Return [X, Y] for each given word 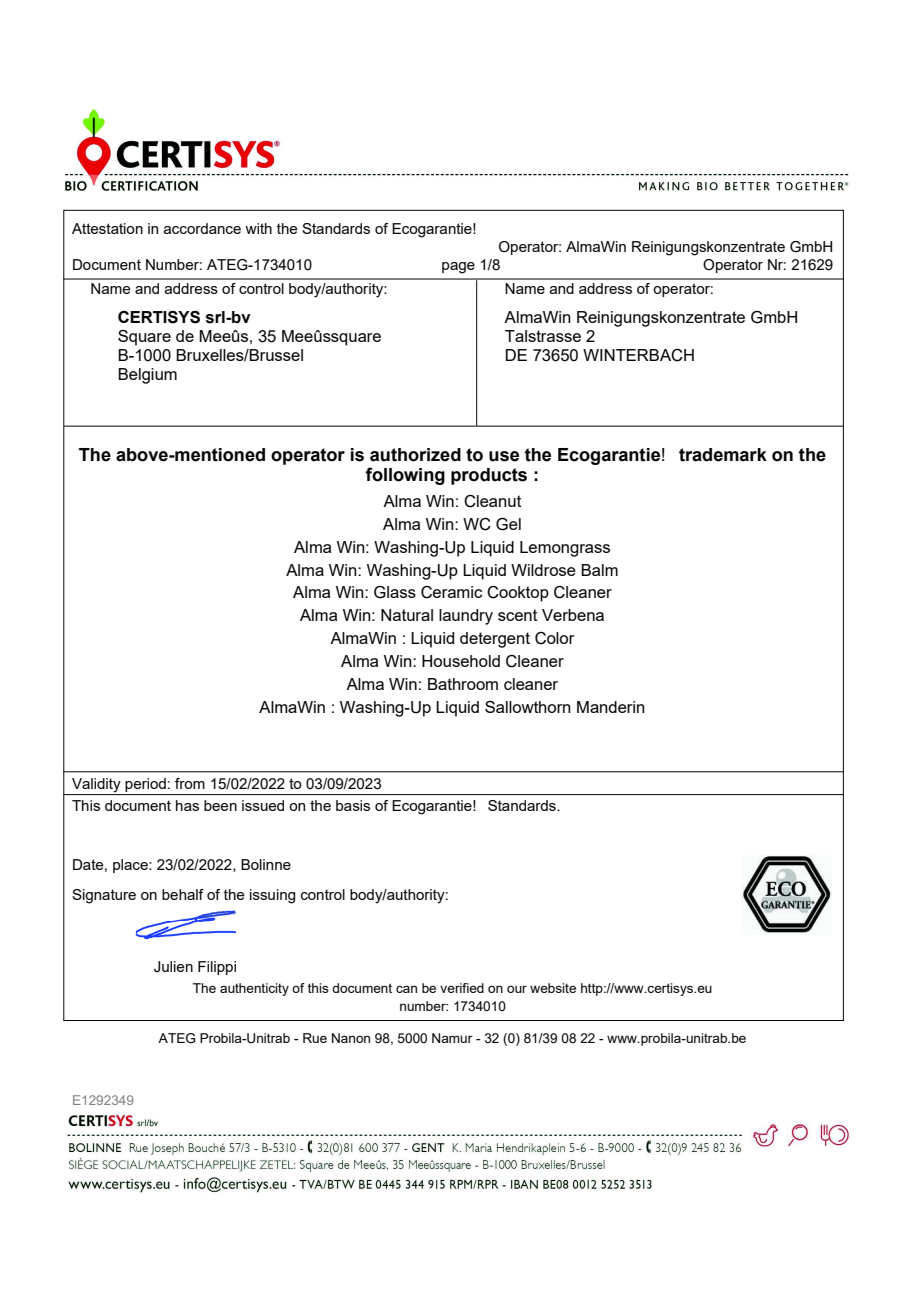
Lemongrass [565, 549]
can [406, 989]
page [458, 268]
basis [353, 805]
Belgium [147, 376]
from [190, 783]
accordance [202, 228]
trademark [723, 455]
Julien [173, 967]
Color [555, 638]
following [405, 476]
